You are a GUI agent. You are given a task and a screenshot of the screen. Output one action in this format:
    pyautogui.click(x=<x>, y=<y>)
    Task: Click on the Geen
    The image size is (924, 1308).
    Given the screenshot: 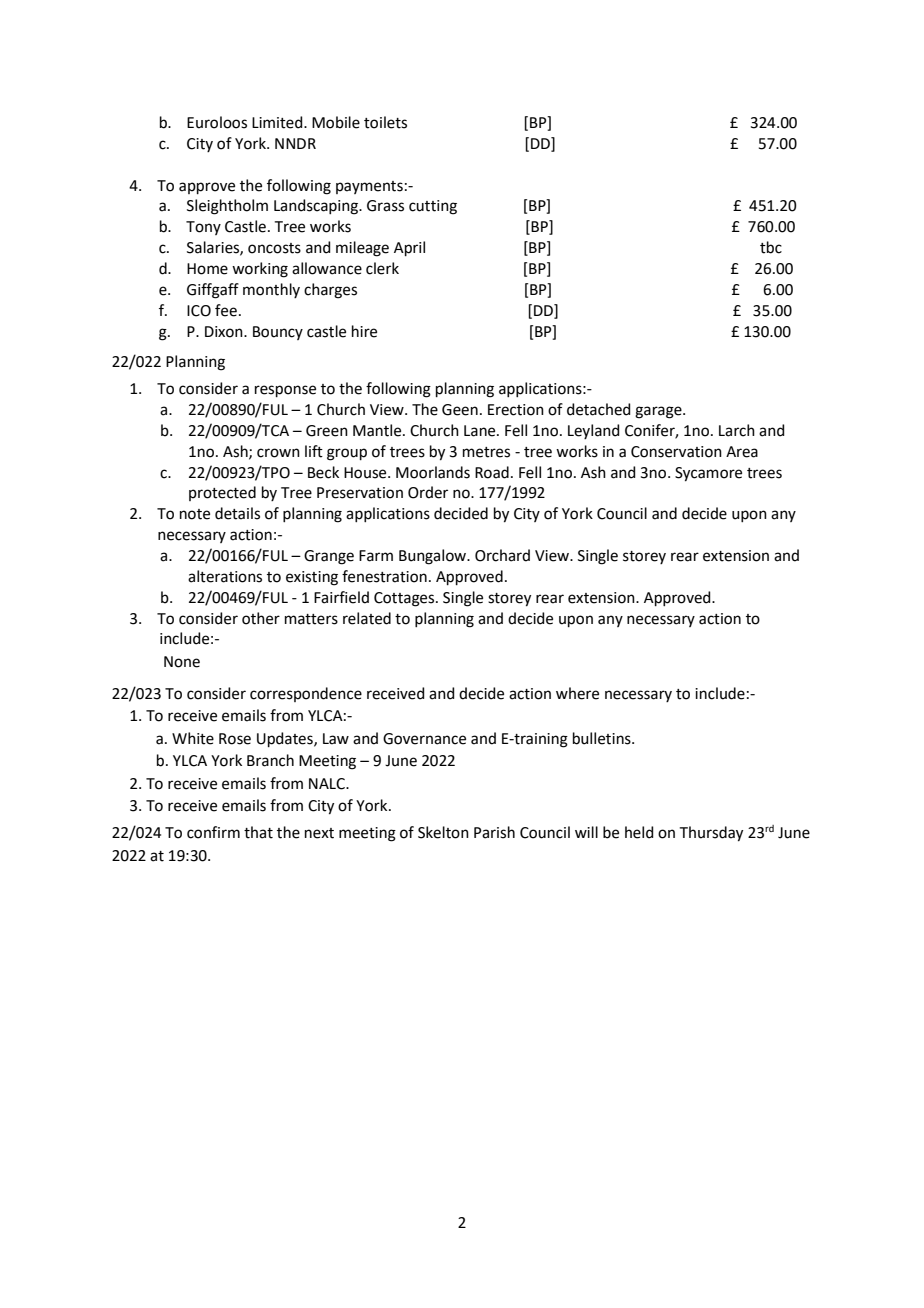 What is the action you would take?
    pyautogui.click(x=460, y=410)
